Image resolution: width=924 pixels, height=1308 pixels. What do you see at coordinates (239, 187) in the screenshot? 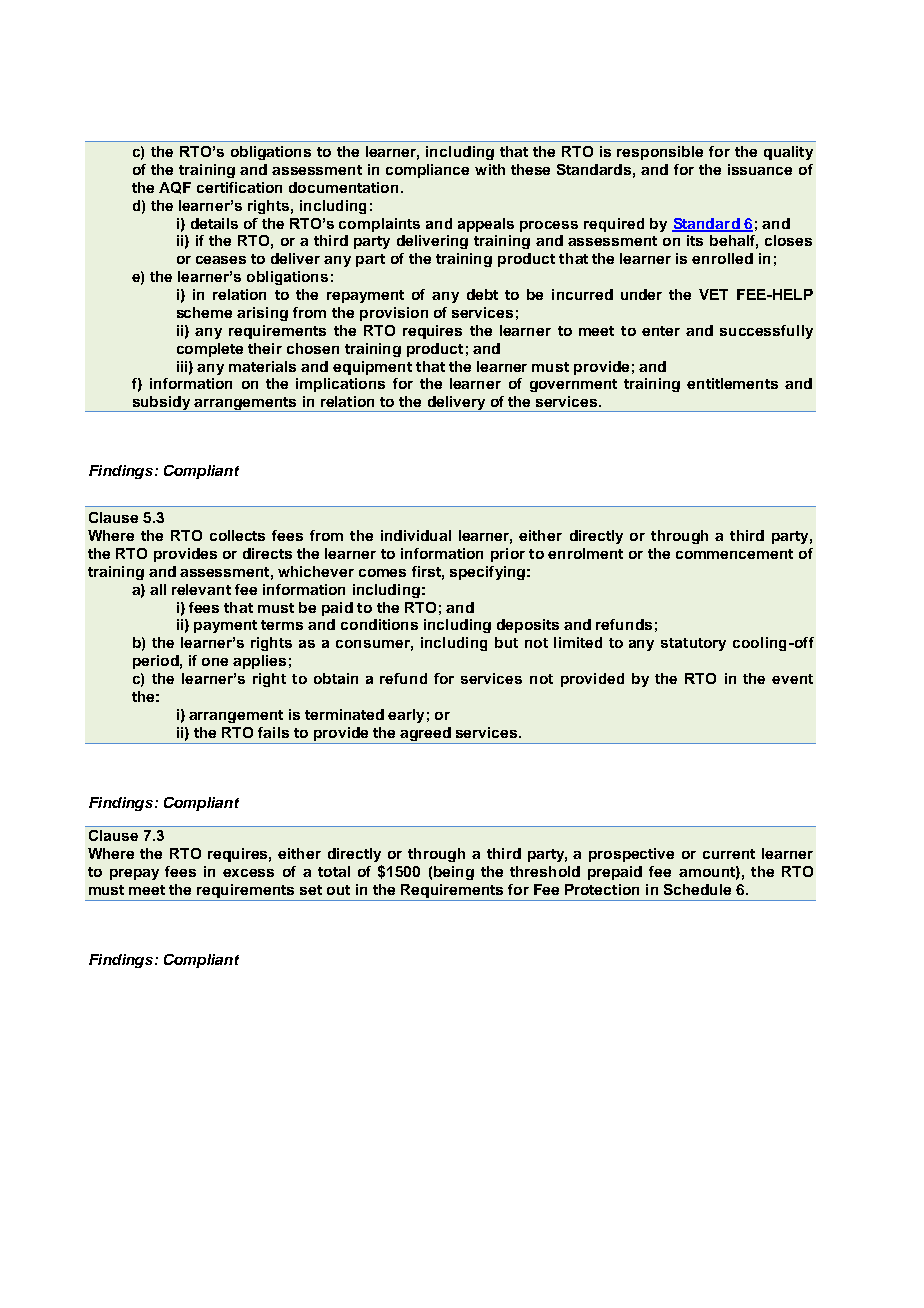
I see `certification` at bounding box center [239, 187].
